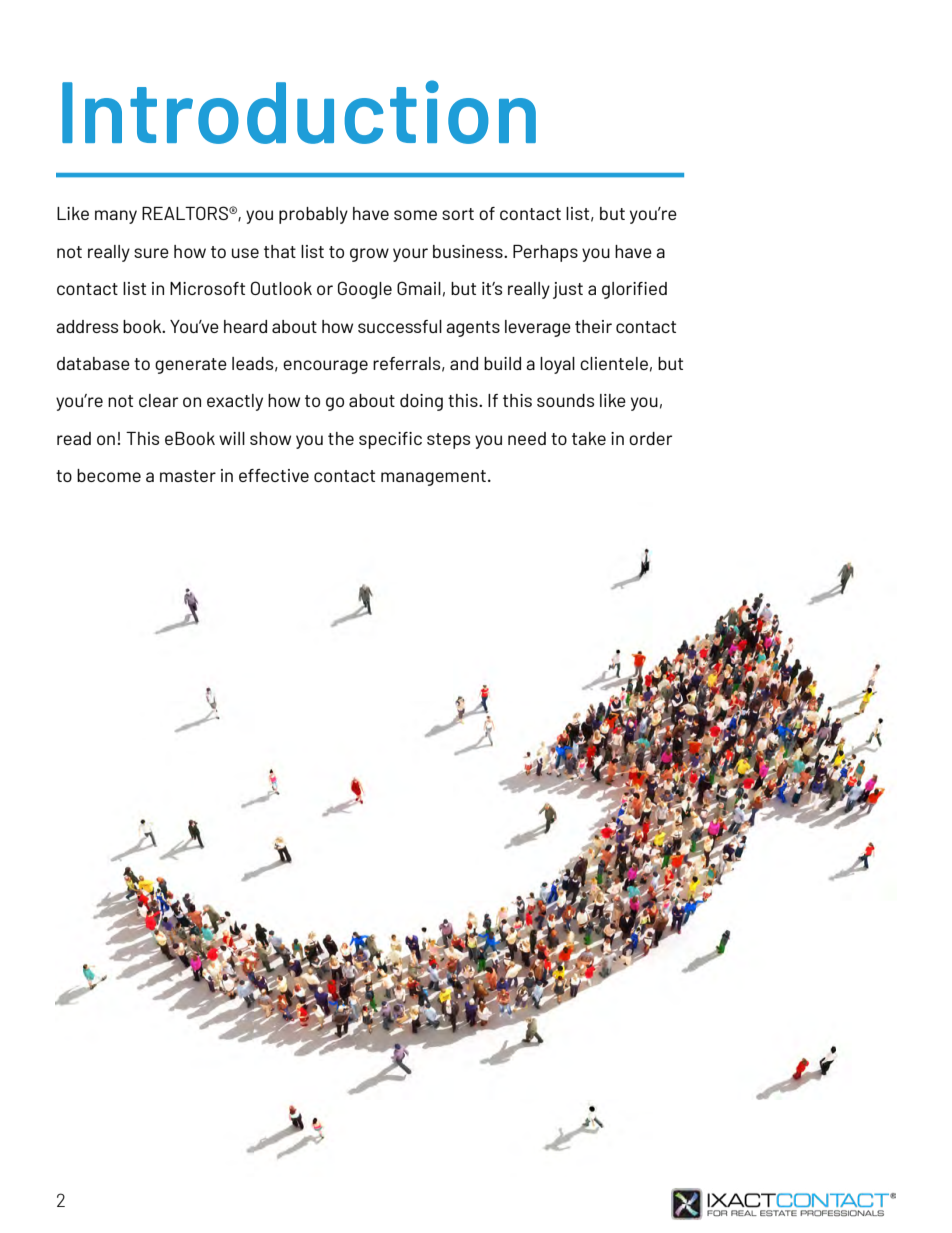 This screenshot has height=1233, width=952. I want to click on some, so click(415, 215).
